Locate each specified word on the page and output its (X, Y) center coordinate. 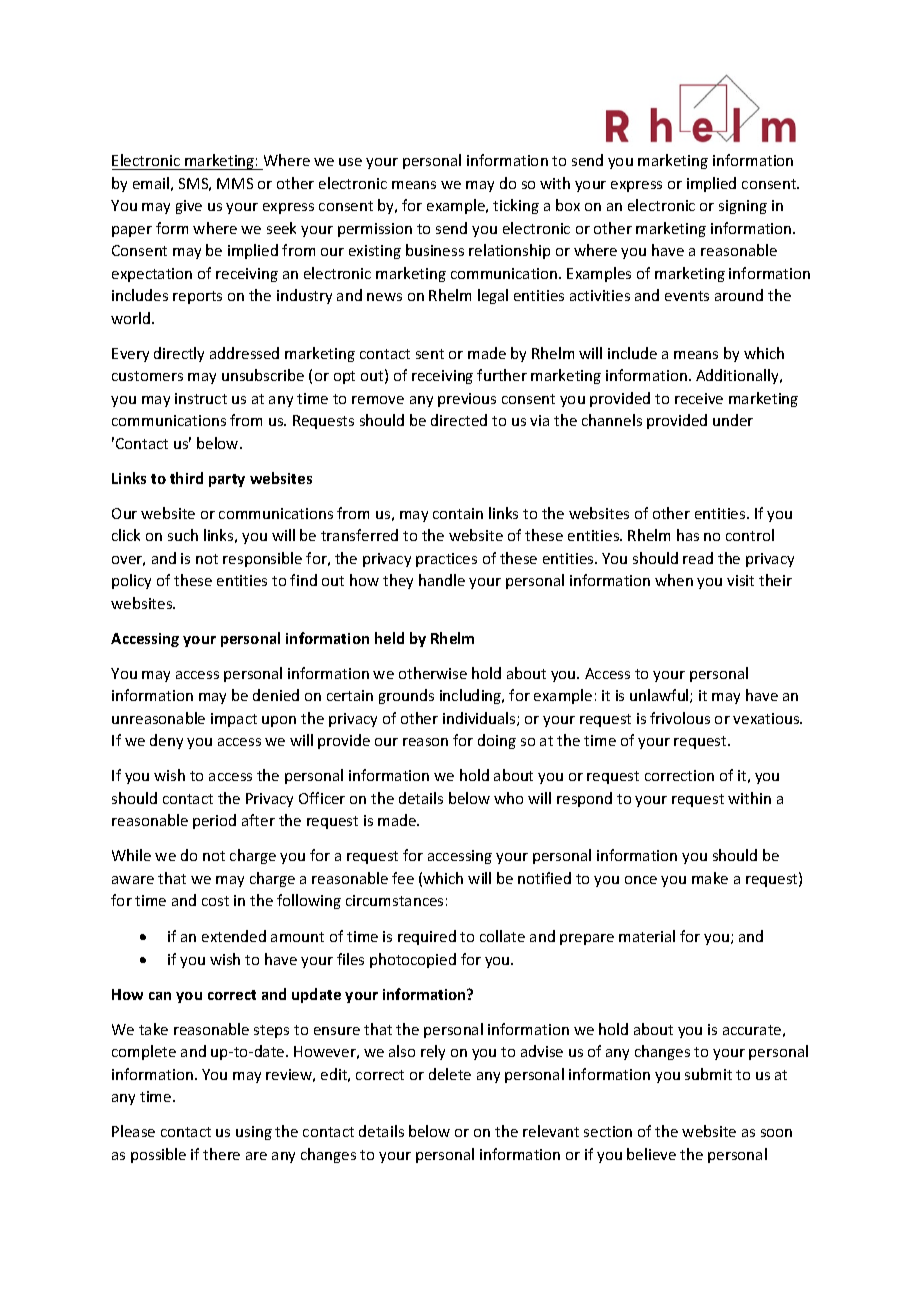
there (221, 1154)
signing (743, 207)
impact (234, 720)
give (189, 207)
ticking (516, 206)
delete (450, 1074)
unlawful (660, 696)
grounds (406, 696)
